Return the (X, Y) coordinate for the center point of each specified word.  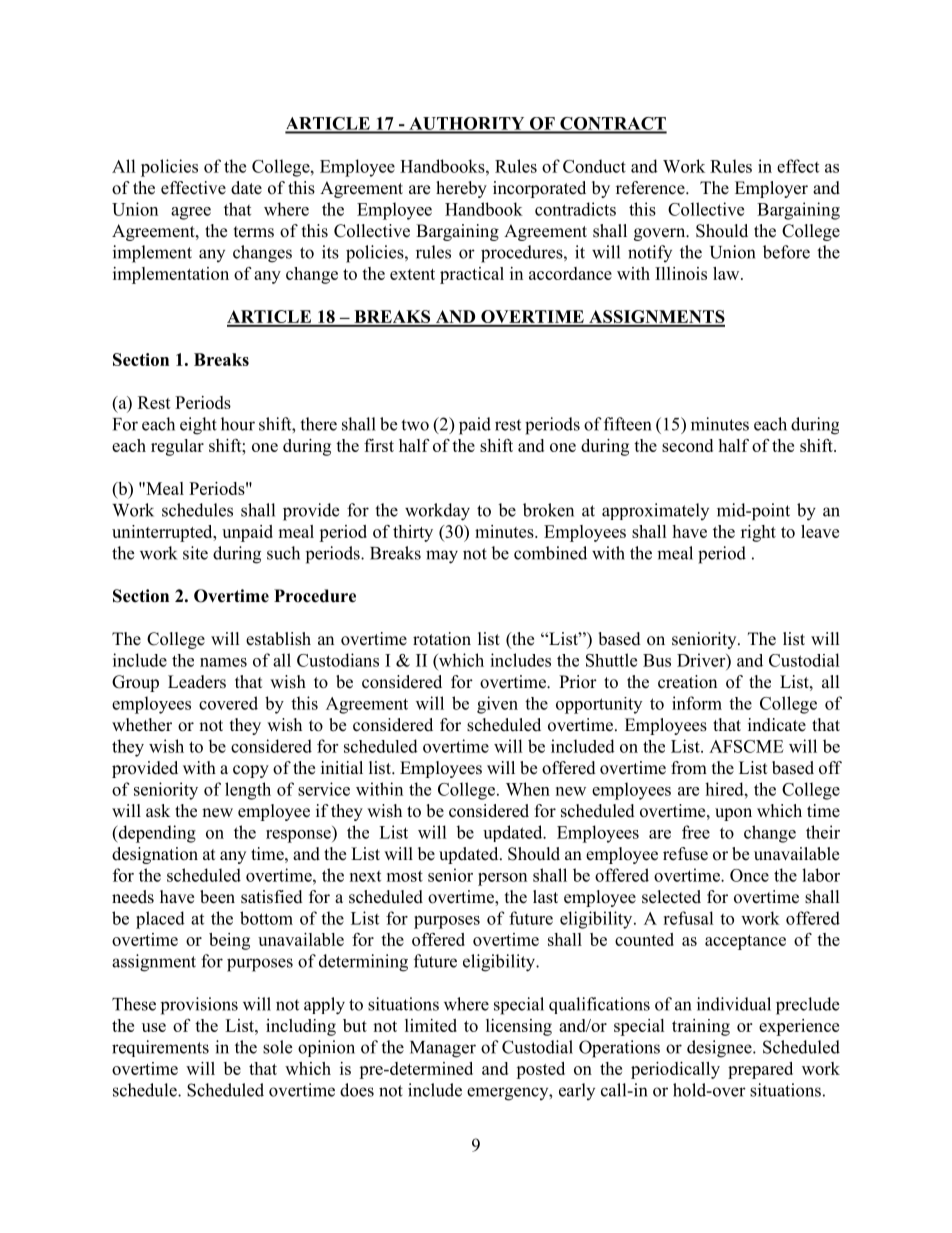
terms (254, 232)
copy (251, 771)
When (528, 789)
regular (177, 447)
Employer (771, 189)
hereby (461, 189)
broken (548, 510)
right (758, 533)
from (689, 768)
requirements (160, 1048)
